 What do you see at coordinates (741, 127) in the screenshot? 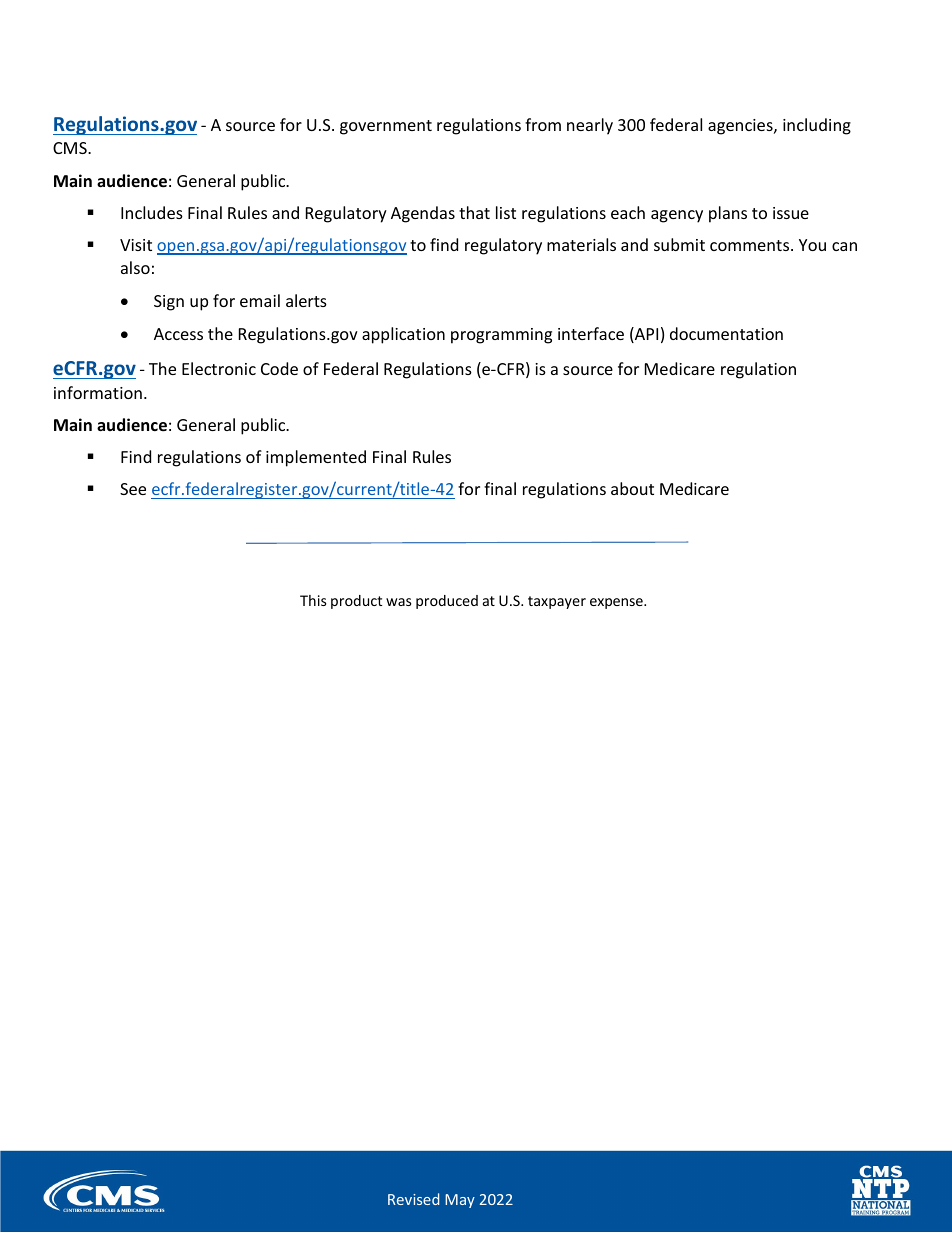
I see `agencies` at bounding box center [741, 127].
